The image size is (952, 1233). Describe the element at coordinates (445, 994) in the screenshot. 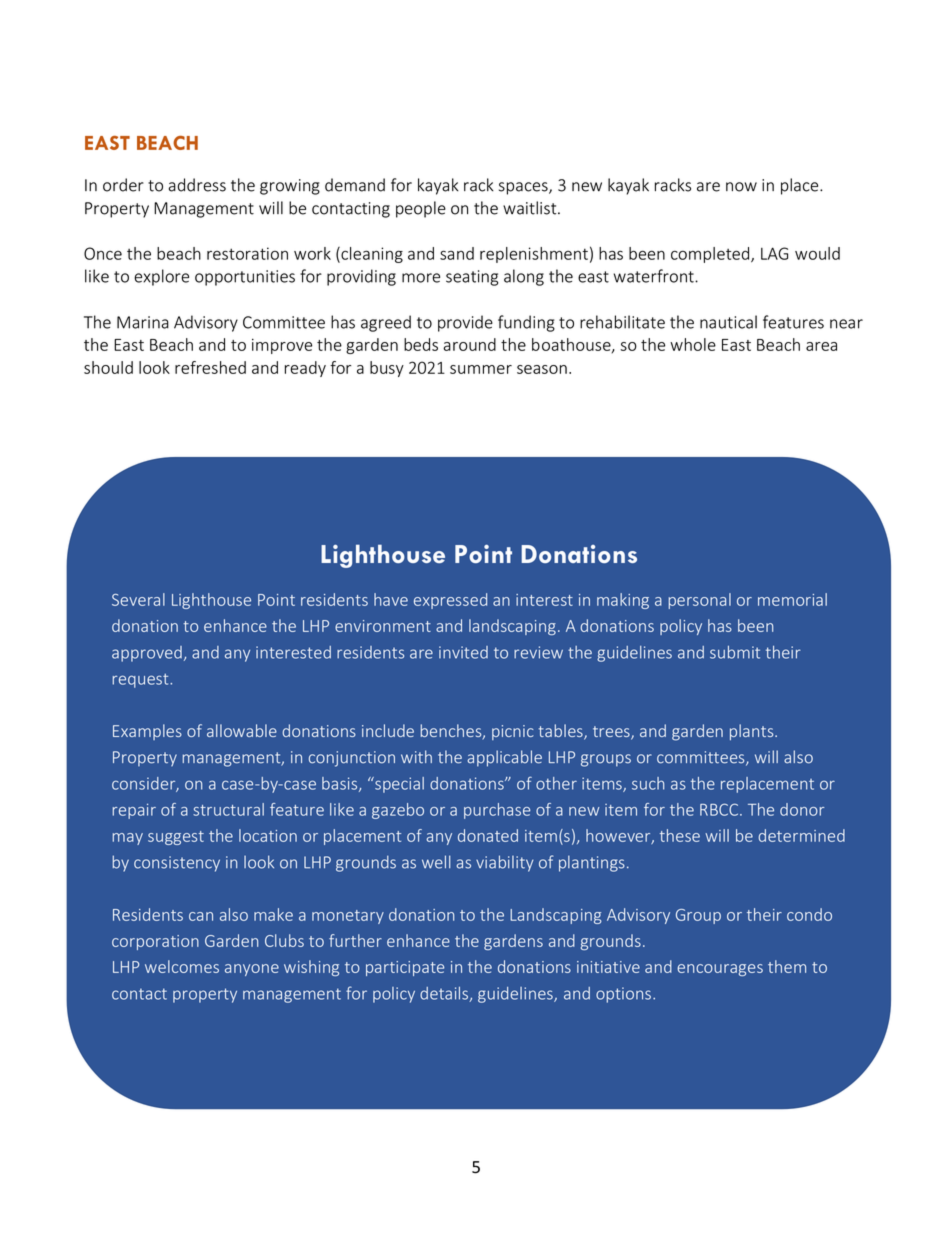

I see `details` at that location.
